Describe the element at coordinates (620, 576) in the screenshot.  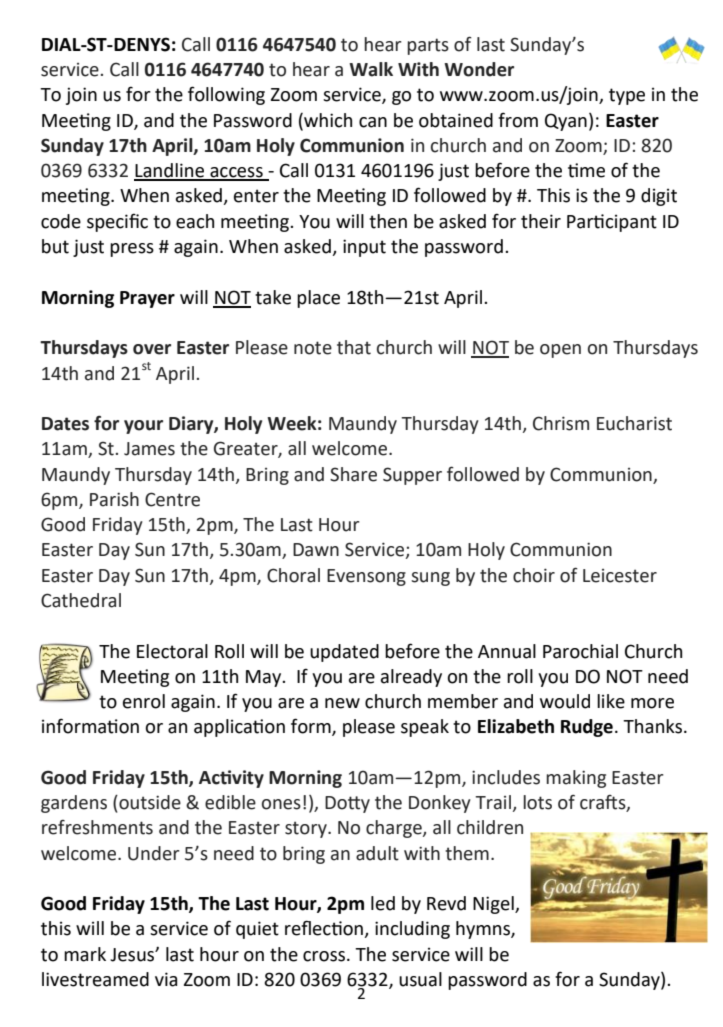
I see `Leicester` at that location.
